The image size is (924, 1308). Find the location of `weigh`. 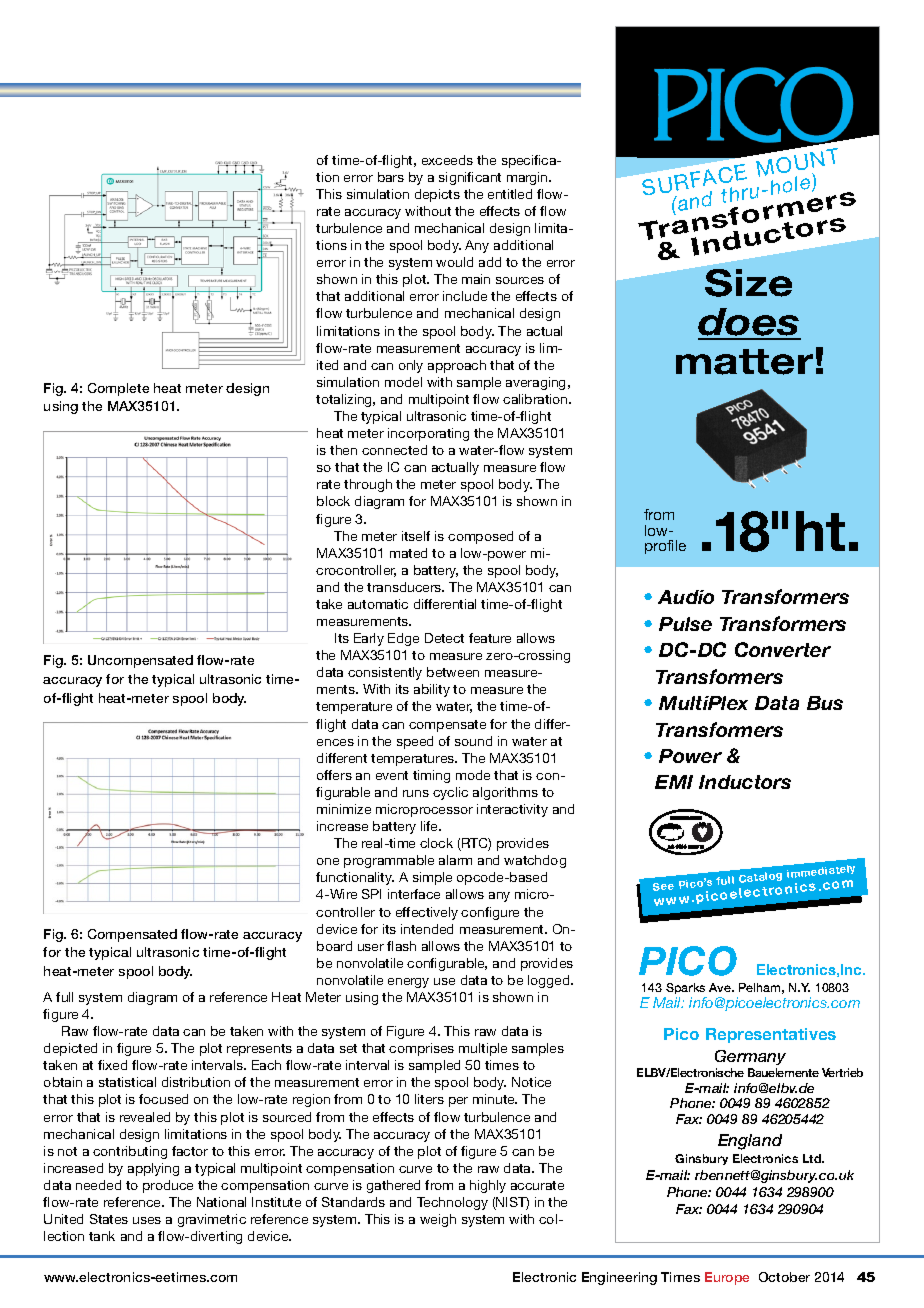

weigh is located at coordinates (438, 1220).
